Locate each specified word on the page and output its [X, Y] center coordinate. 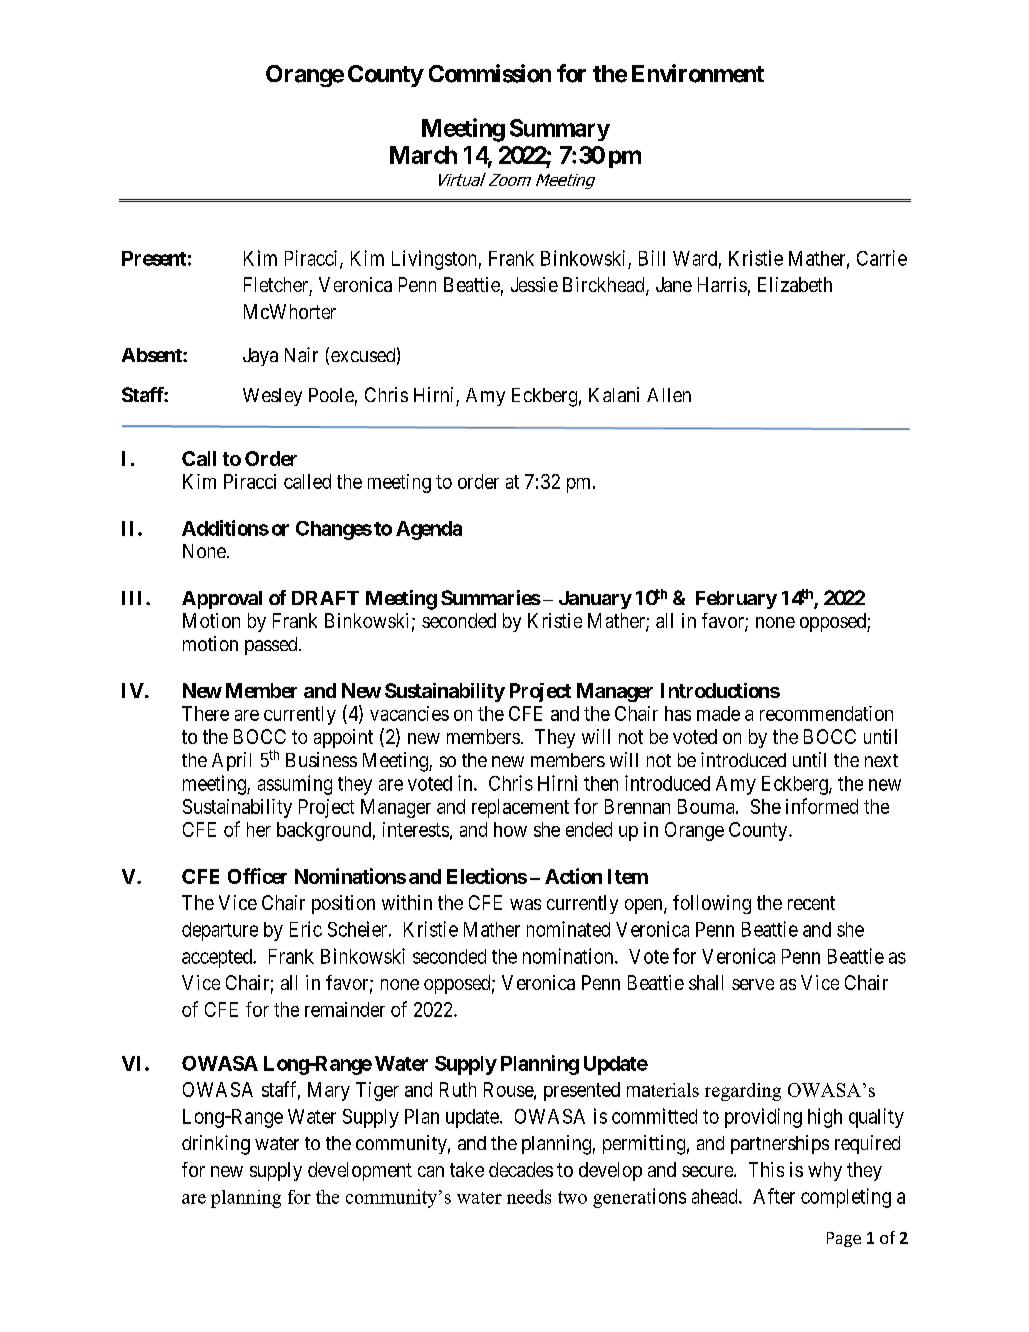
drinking [216, 1145]
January [595, 600]
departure [220, 931]
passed [272, 646]
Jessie [534, 284]
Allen [669, 395]
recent [811, 903]
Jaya [260, 357]
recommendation [826, 713]
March [423, 155]
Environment [698, 73]
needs [529, 1196]
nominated [568, 929]
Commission [490, 73]
